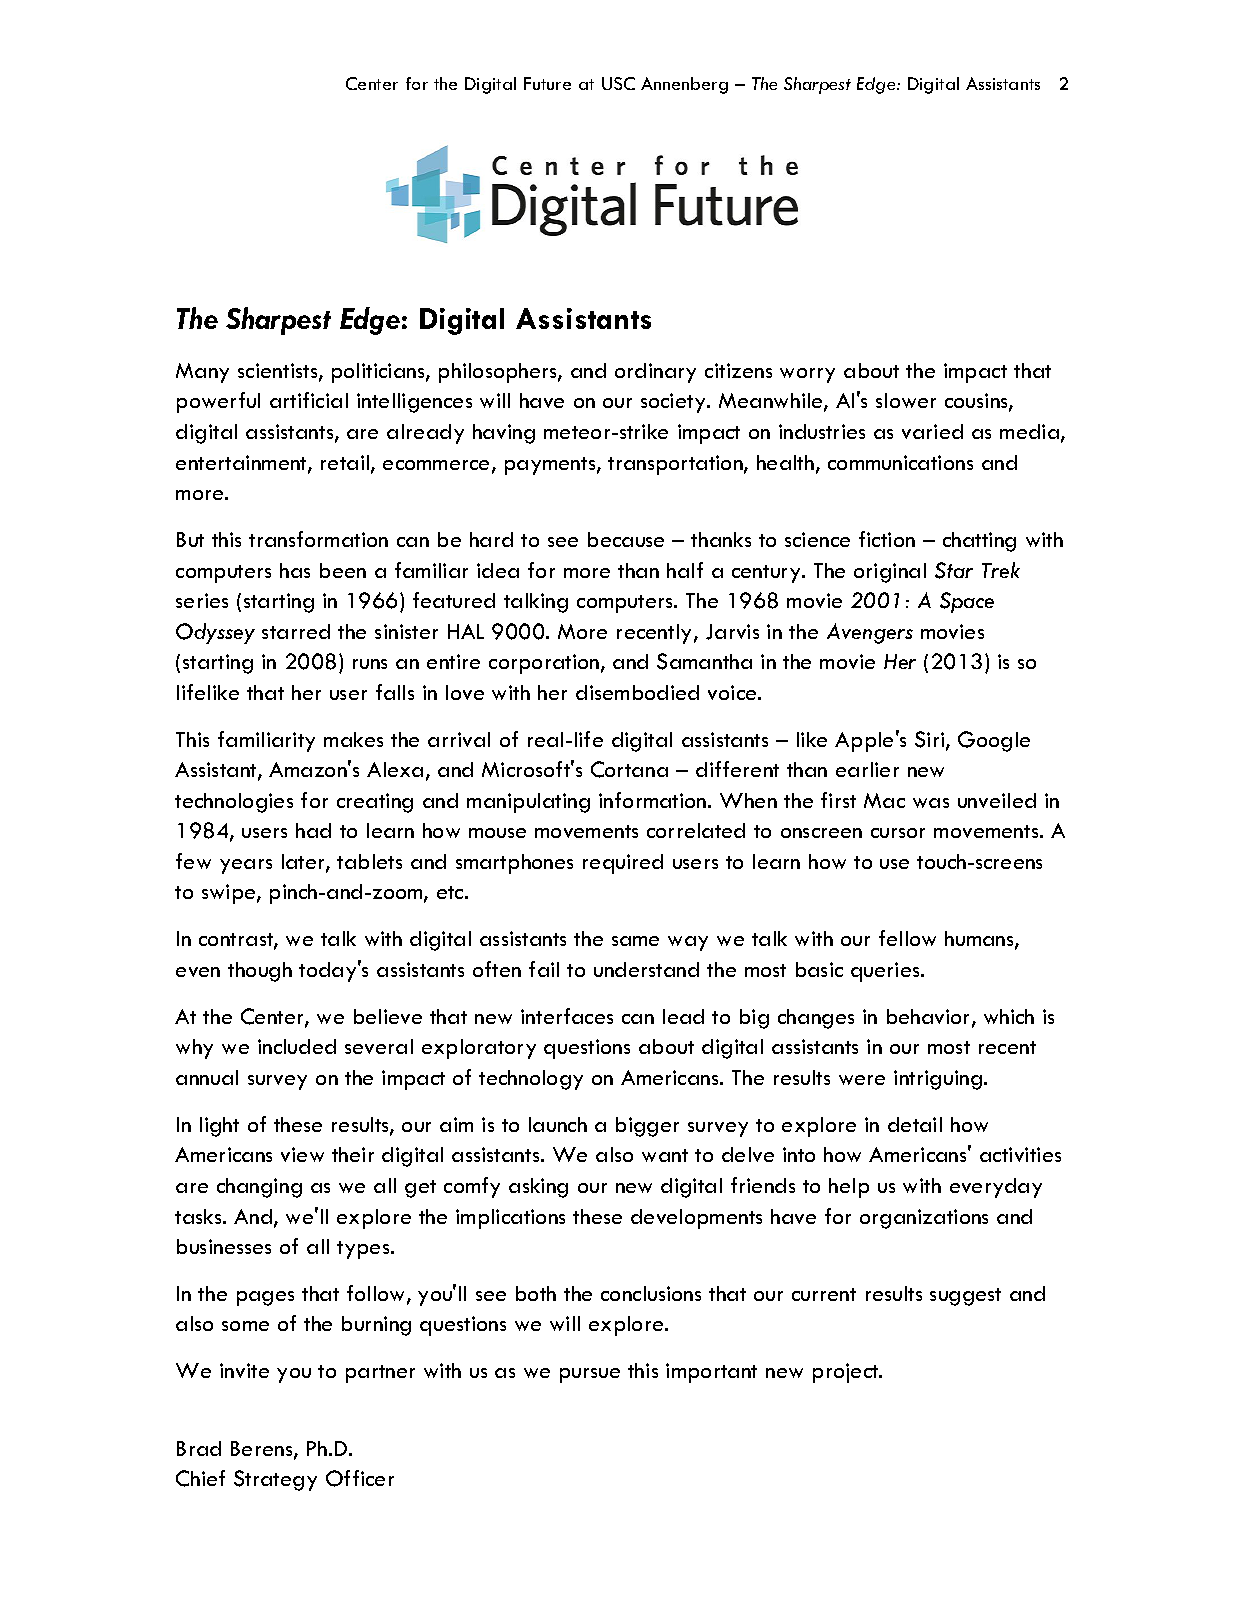 Image resolution: width=1245 pixels, height=1611 pixels. I want to click on bigger, so click(647, 1127).
